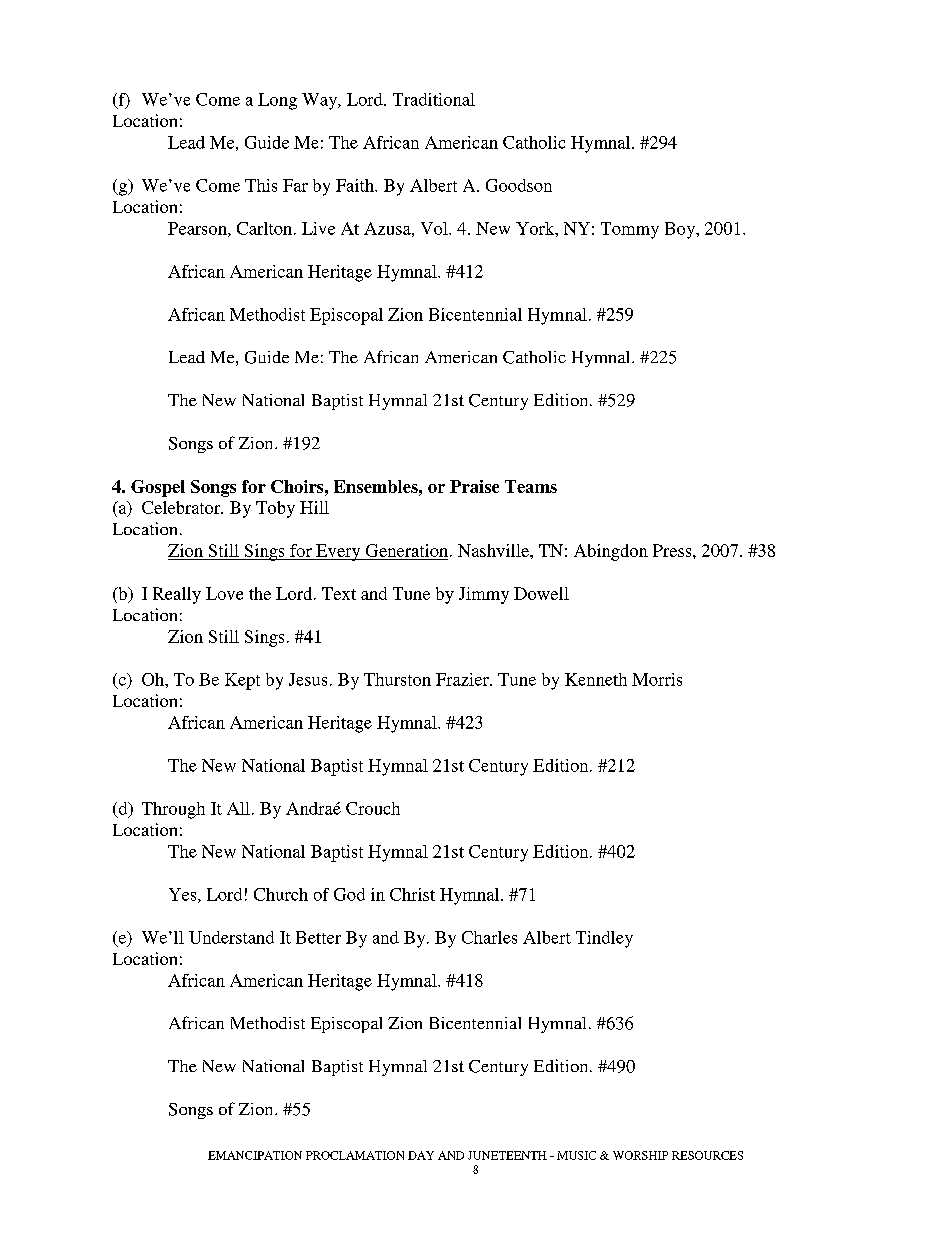 The height and width of the document is (1233, 952). Describe the element at coordinates (474, 486) in the document. I see `Praise` at that location.
